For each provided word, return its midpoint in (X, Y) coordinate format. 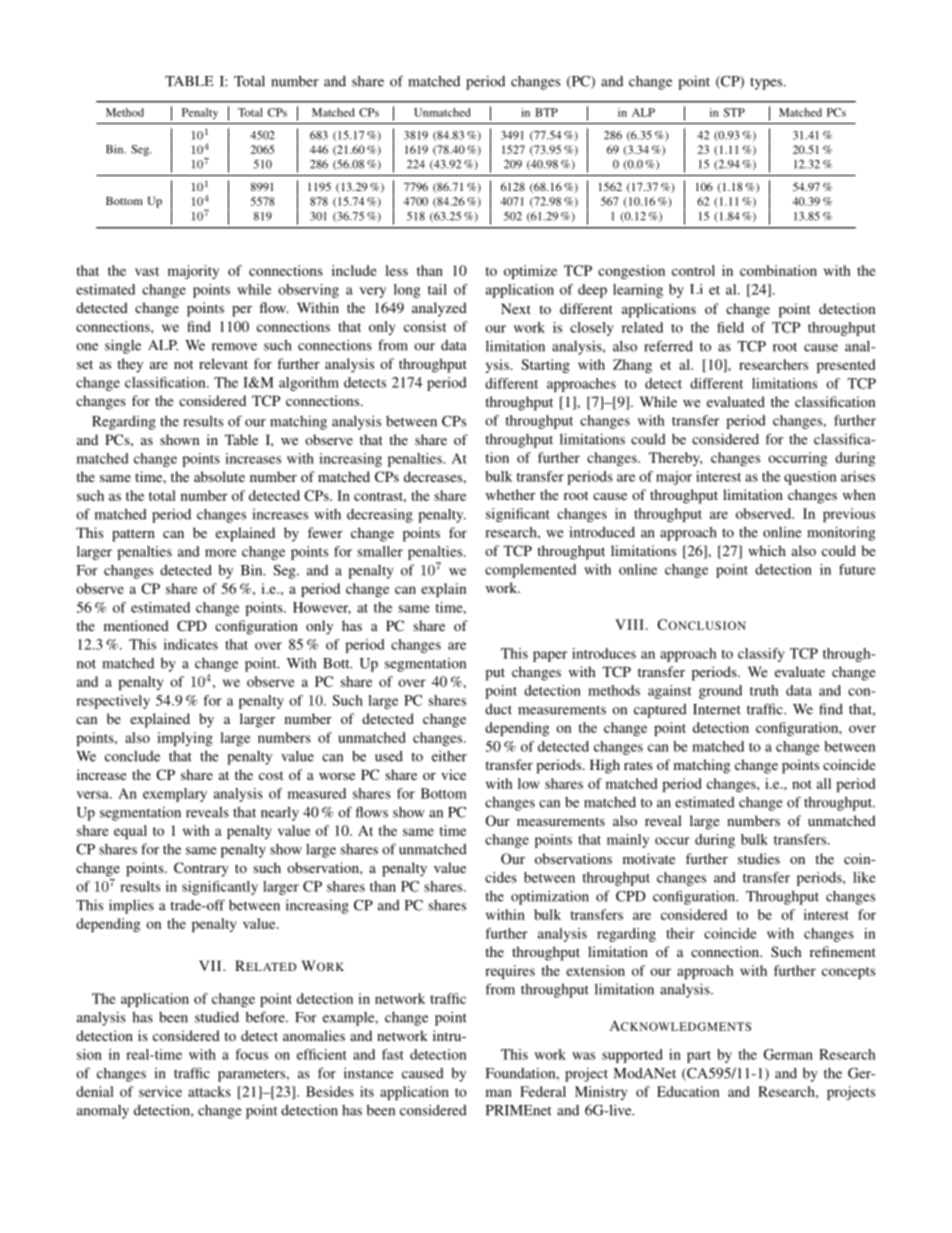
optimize (530, 272)
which (767, 550)
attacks (209, 1091)
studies (759, 858)
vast (147, 271)
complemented (530, 571)
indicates (191, 644)
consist (425, 326)
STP (734, 112)
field (730, 327)
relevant (223, 363)
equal (130, 832)
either (449, 756)
